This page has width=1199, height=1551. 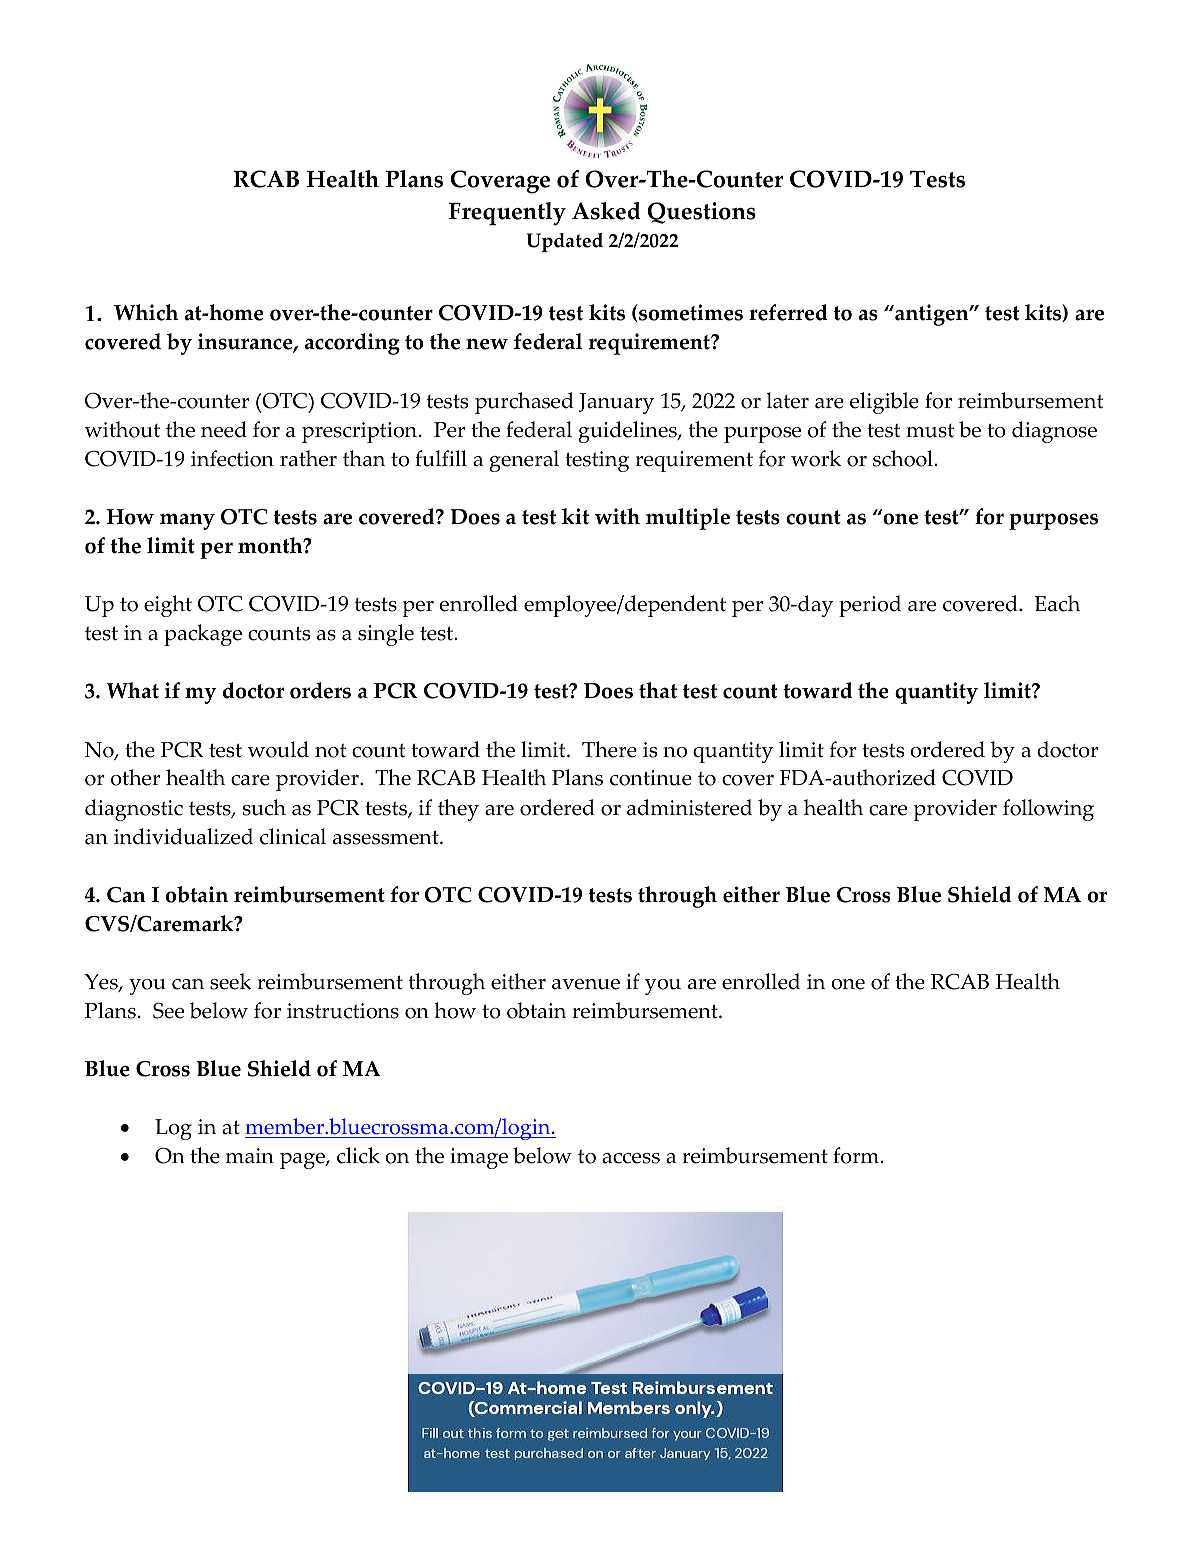 What do you see at coordinates (658, 690) in the page?
I see `that` at bounding box center [658, 690].
